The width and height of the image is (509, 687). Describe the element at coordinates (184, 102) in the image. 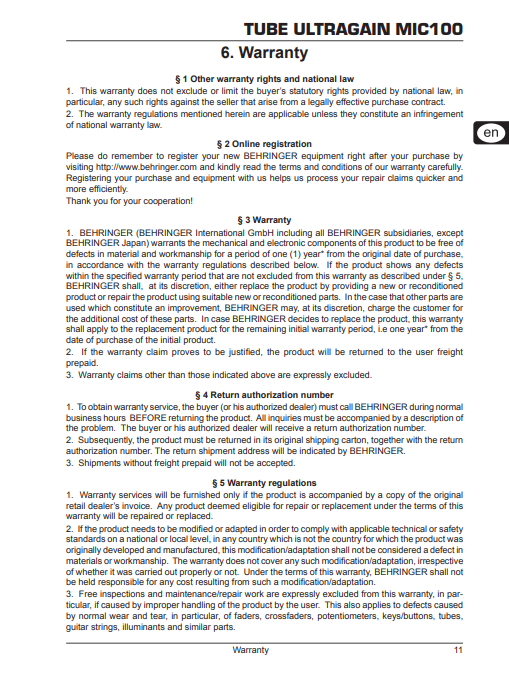

I see `against` at that location.
